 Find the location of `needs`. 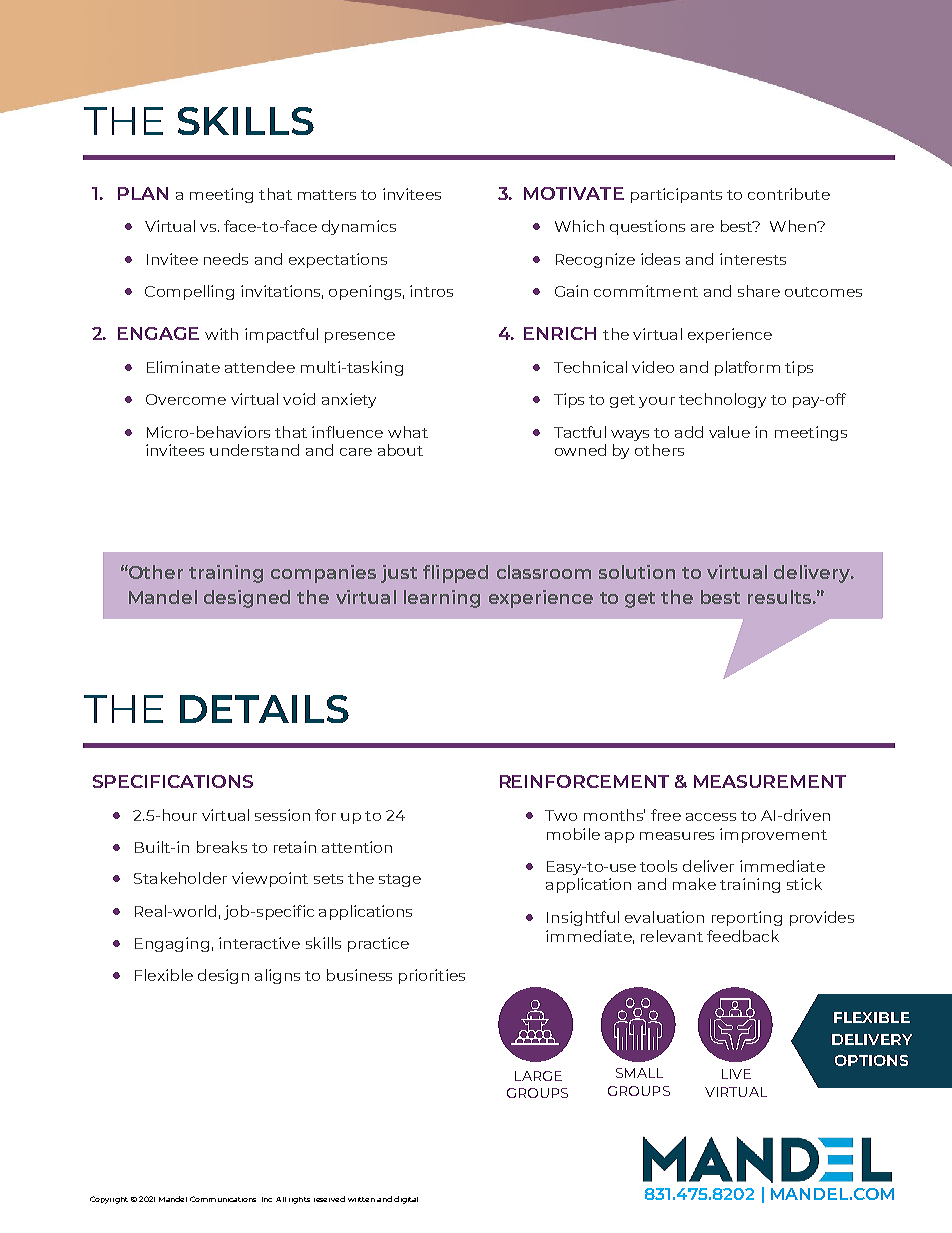

needs is located at coordinates (226, 259).
